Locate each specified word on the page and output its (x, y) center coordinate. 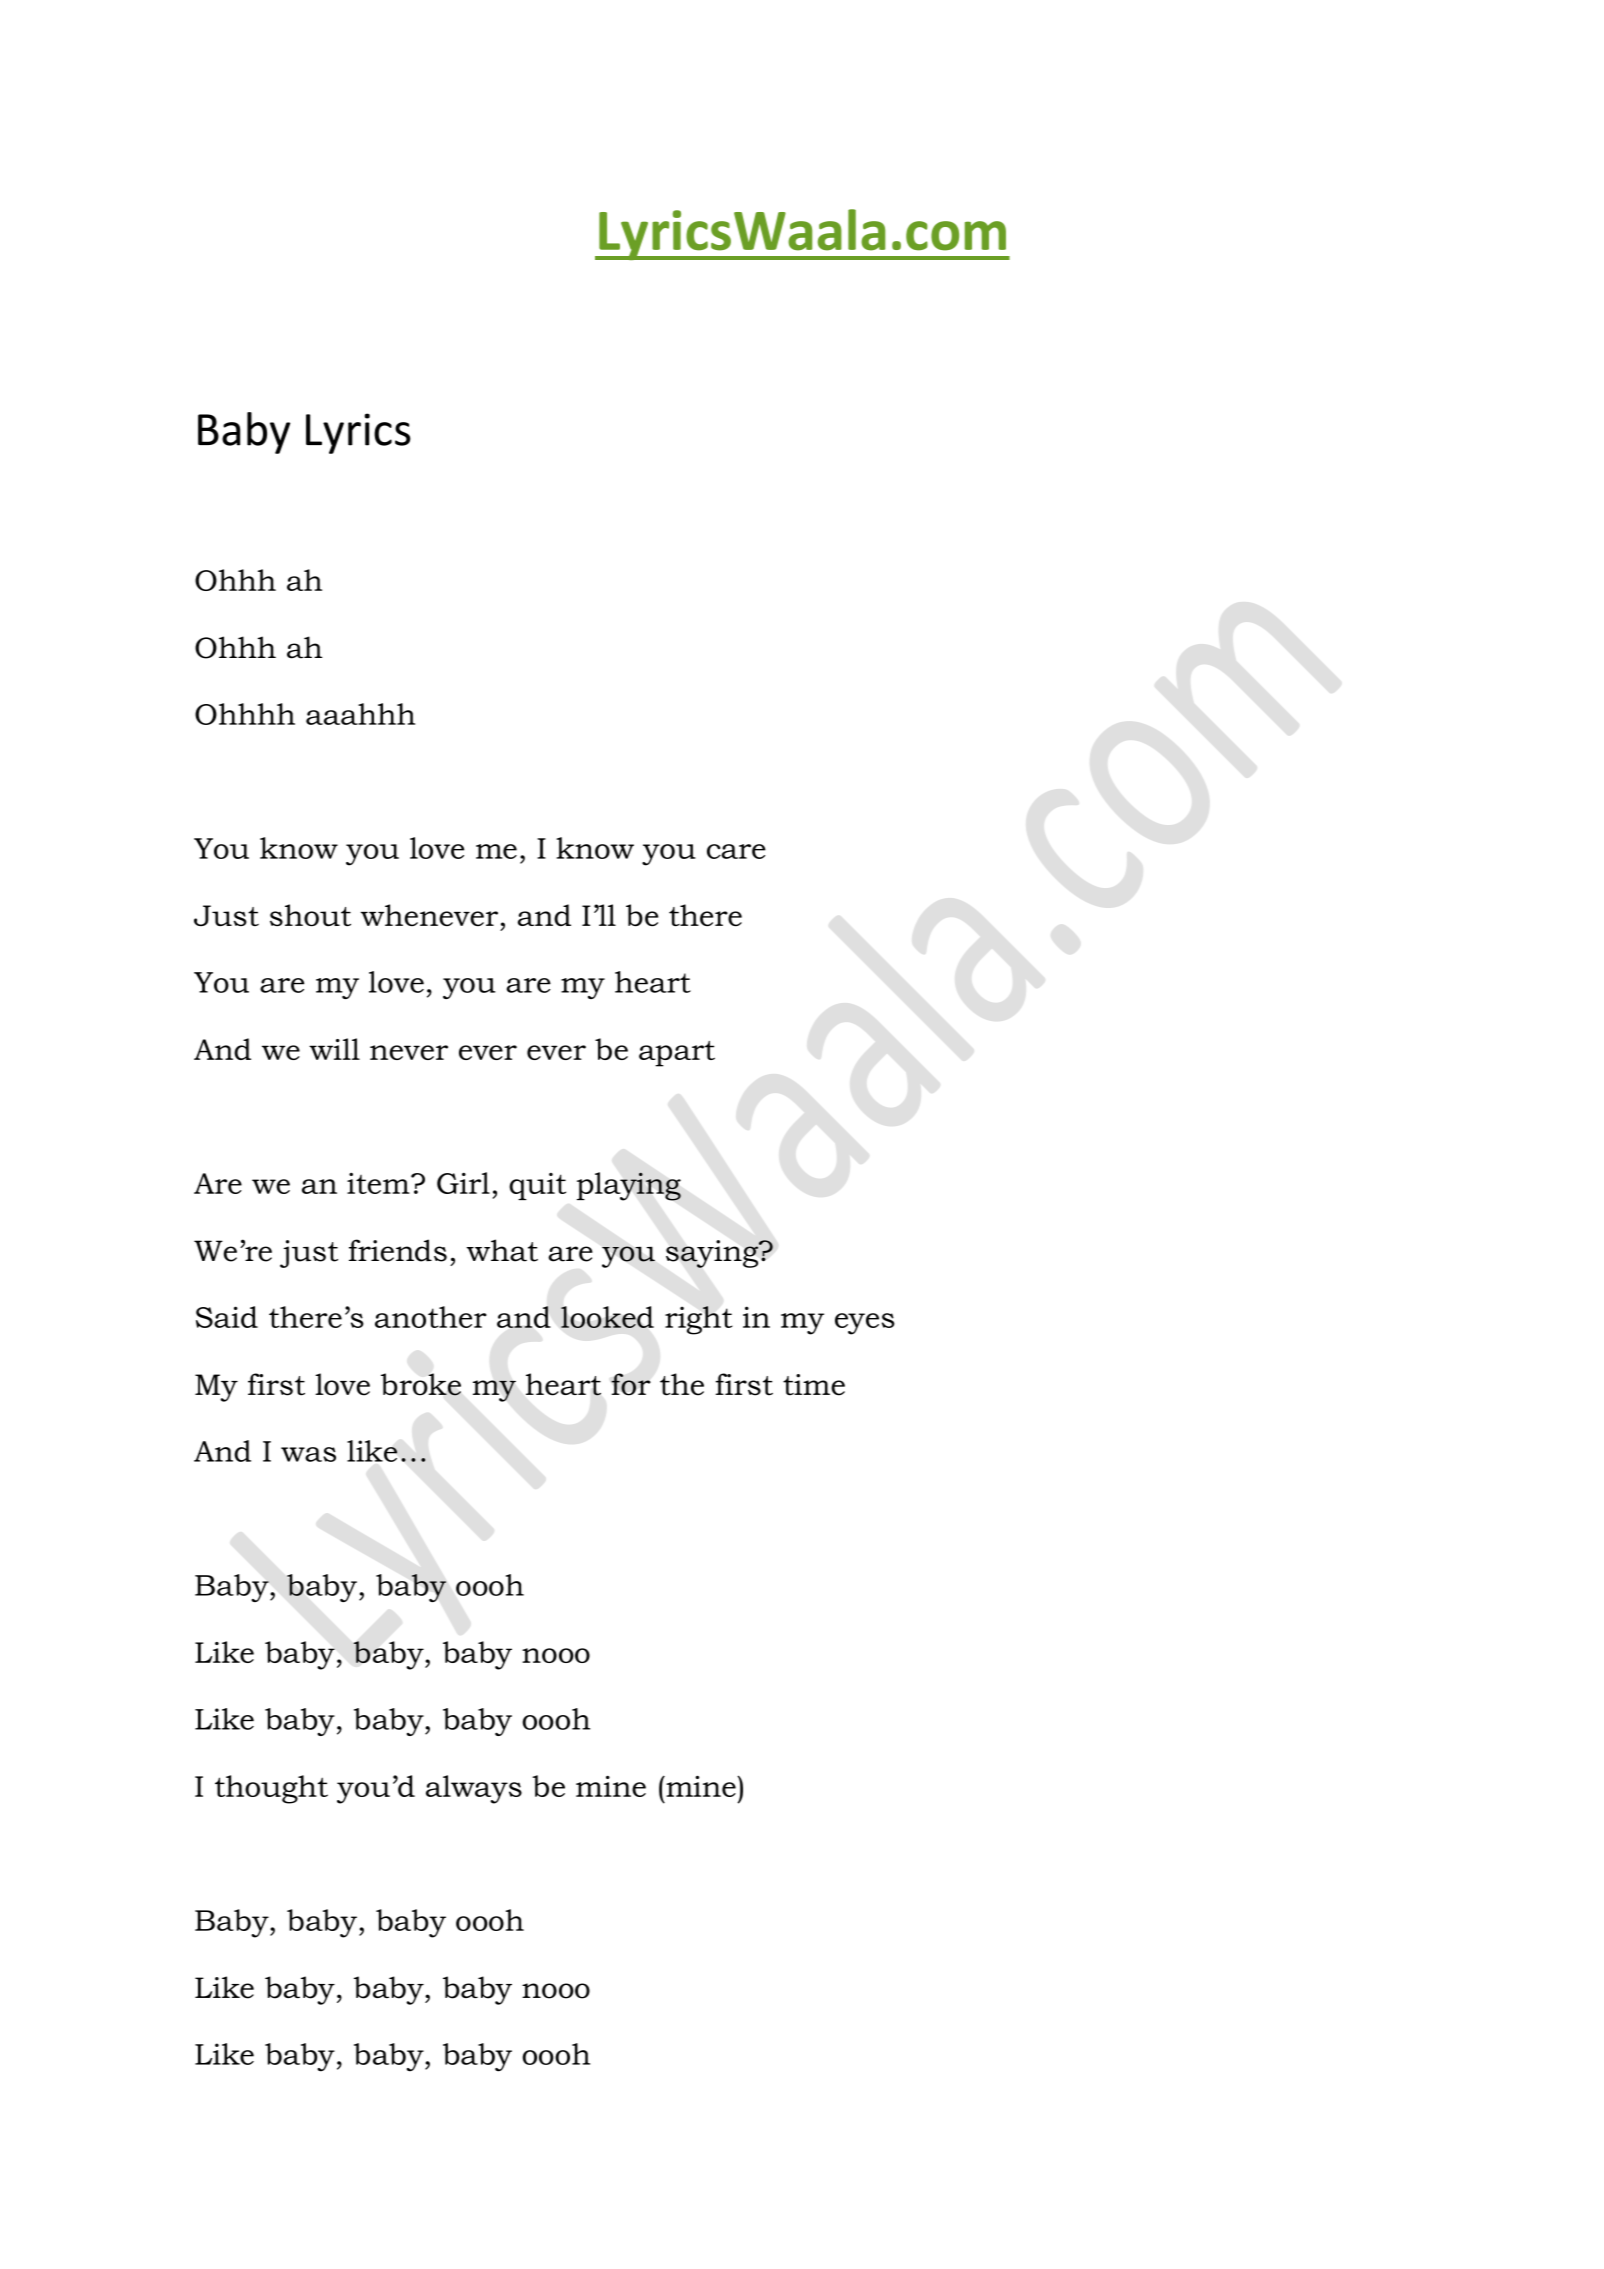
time (814, 1385)
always (474, 1789)
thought (271, 1789)
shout (310, 915)
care (736, 851)
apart (677, 1054)
